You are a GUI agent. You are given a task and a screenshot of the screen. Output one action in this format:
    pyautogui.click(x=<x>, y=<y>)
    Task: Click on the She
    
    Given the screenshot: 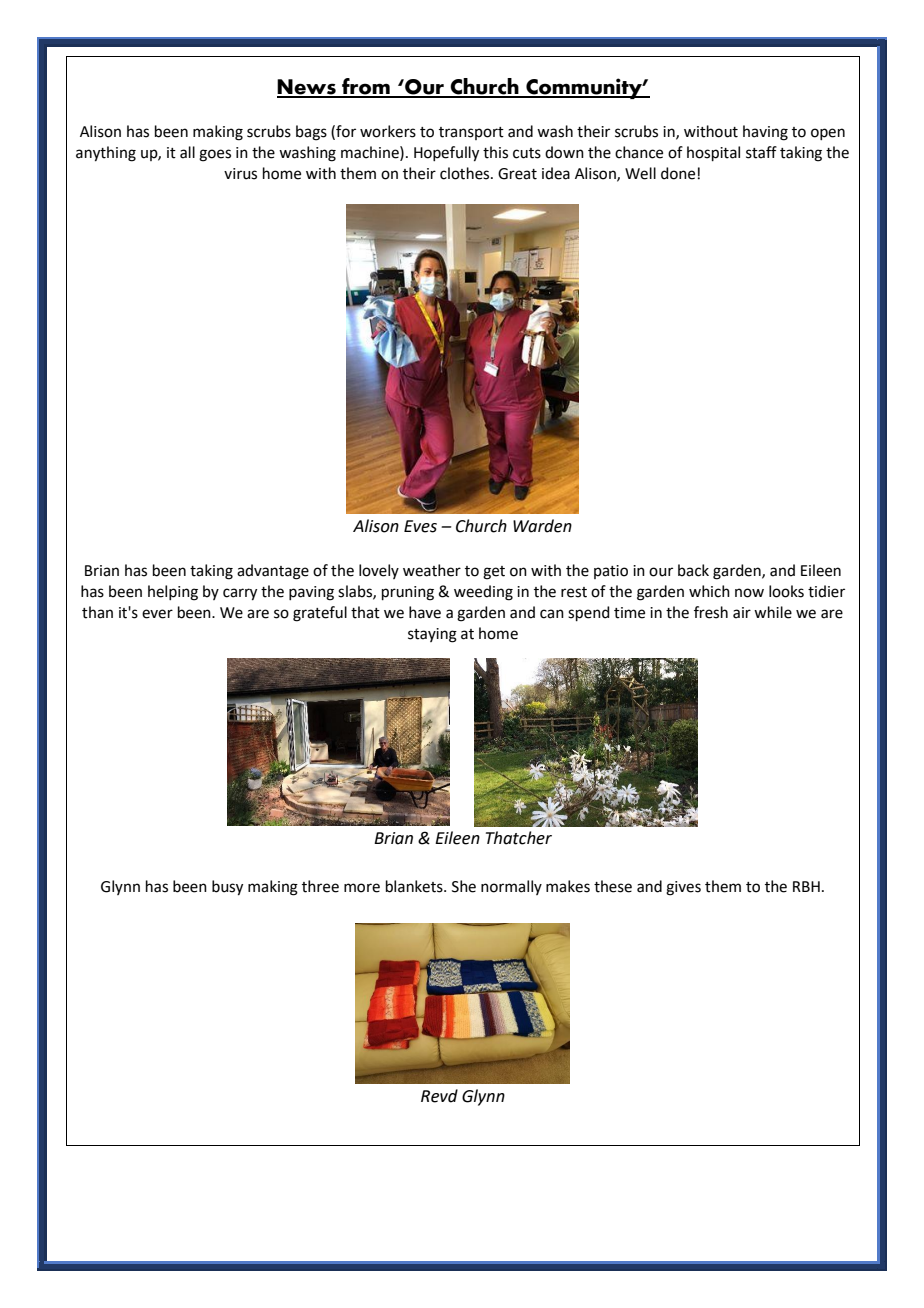 What is the action you would take?
    pyautogui.click(x=464, y=886)
